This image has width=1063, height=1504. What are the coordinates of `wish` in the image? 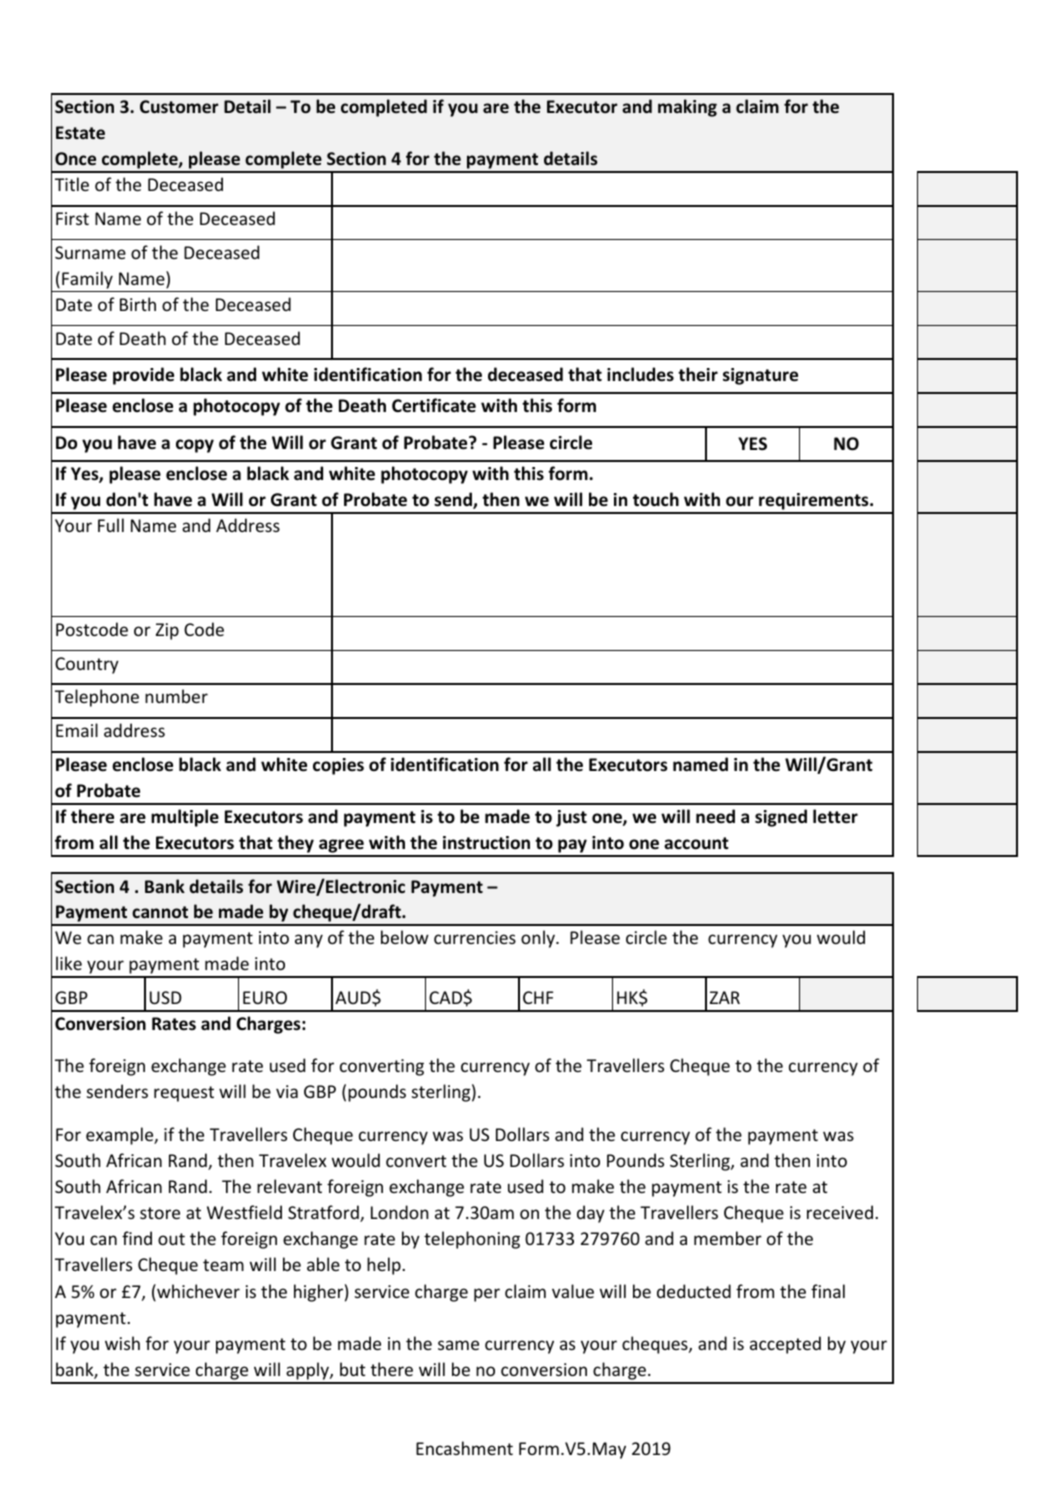 It's located at (122, 1343).
